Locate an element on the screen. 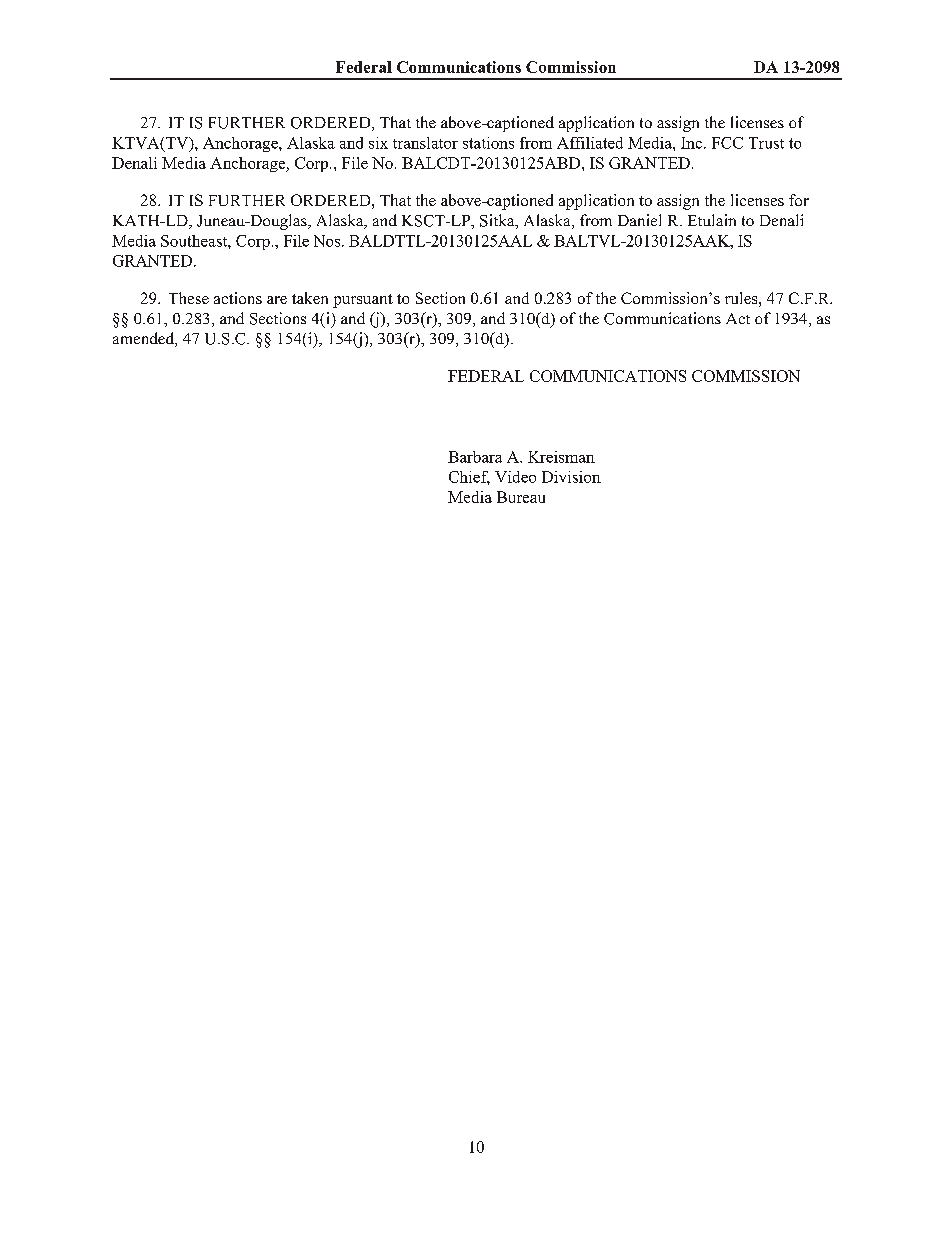 This screenshot has height=1233, width=952. Division is located at coordinates (571, 477).
